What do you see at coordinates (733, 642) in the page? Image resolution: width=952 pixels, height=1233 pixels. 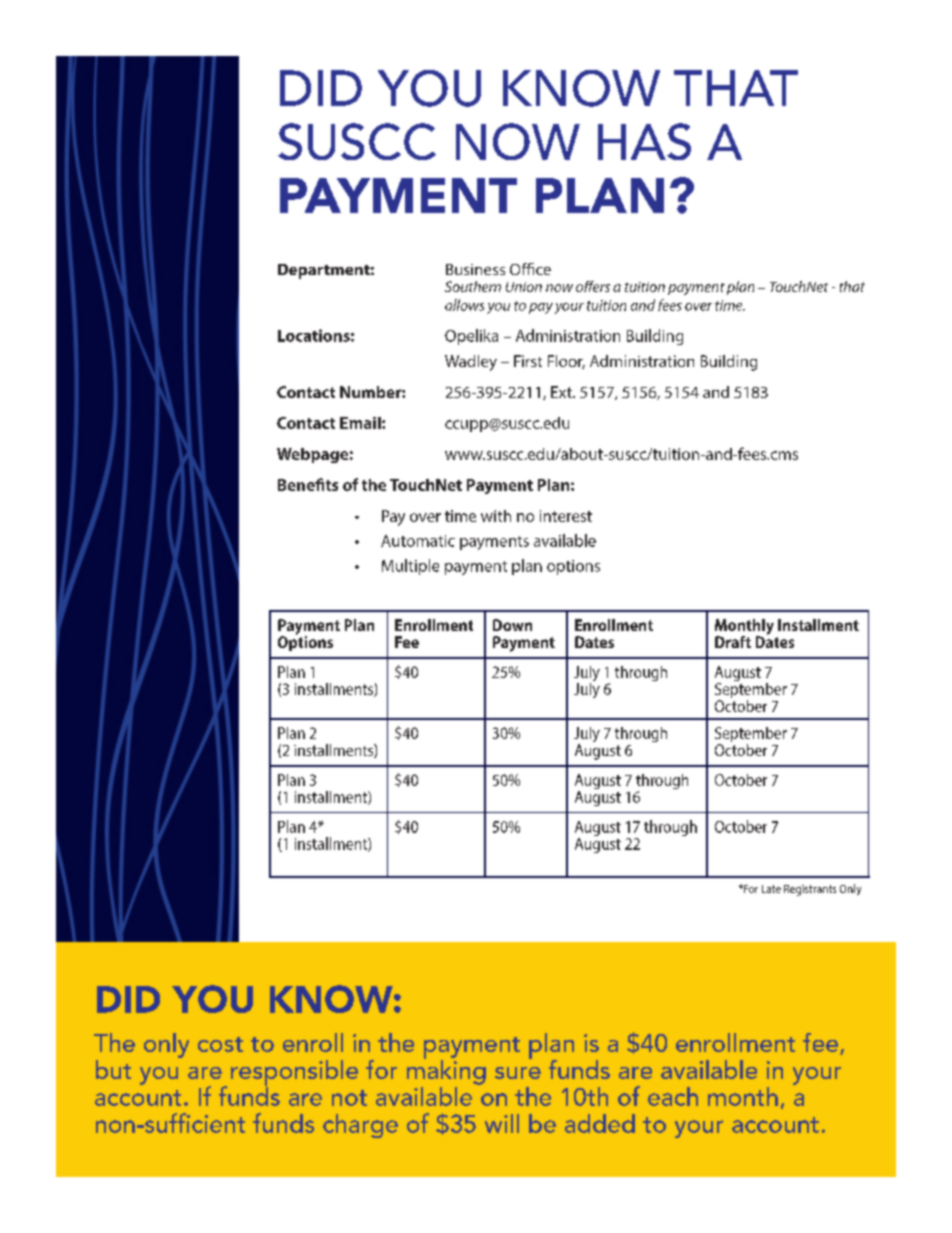 I see `Draft` at bounding box center [733, 642].
